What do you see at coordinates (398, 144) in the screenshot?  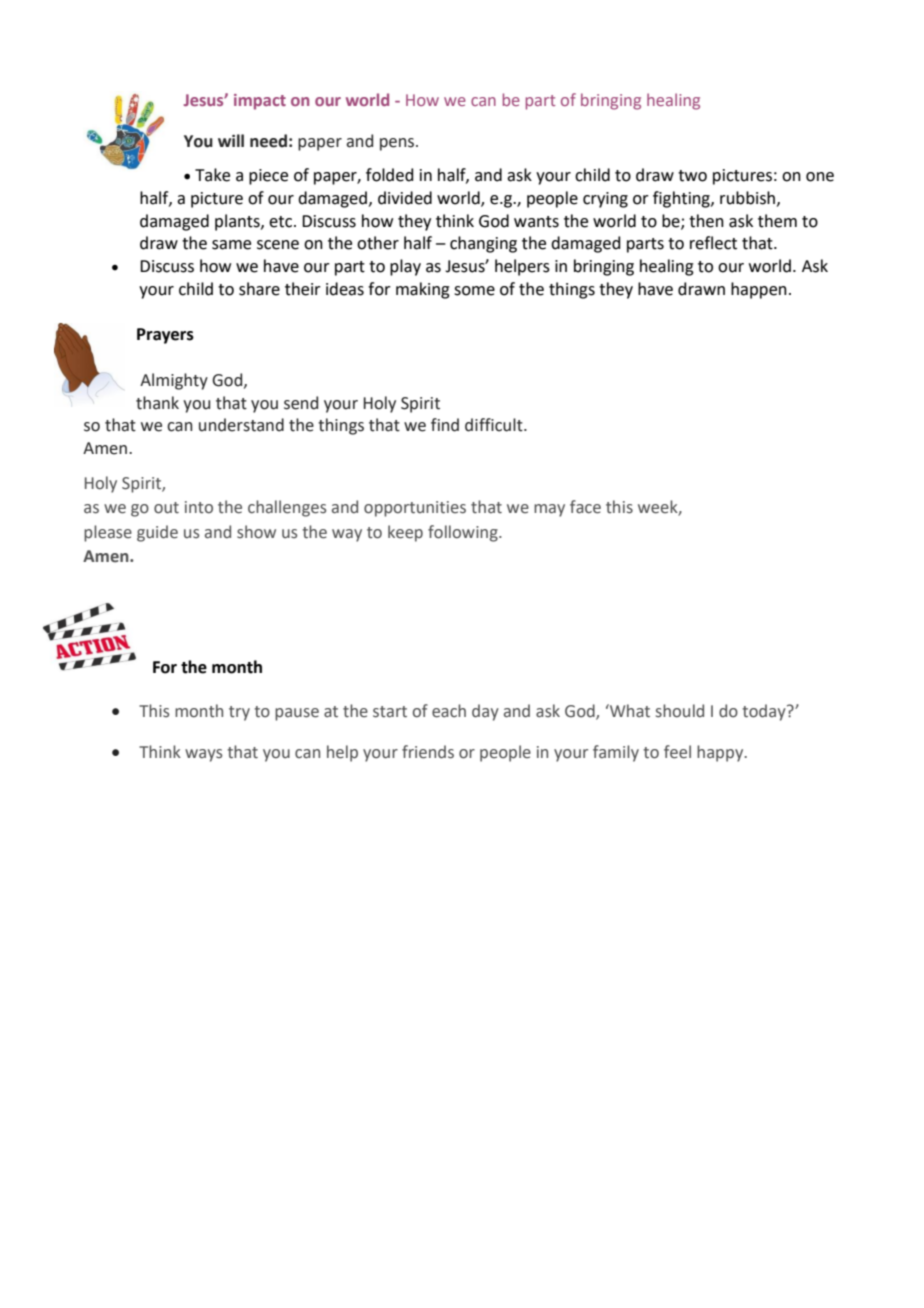 I see `pens` at bounding box center [398, 144].
